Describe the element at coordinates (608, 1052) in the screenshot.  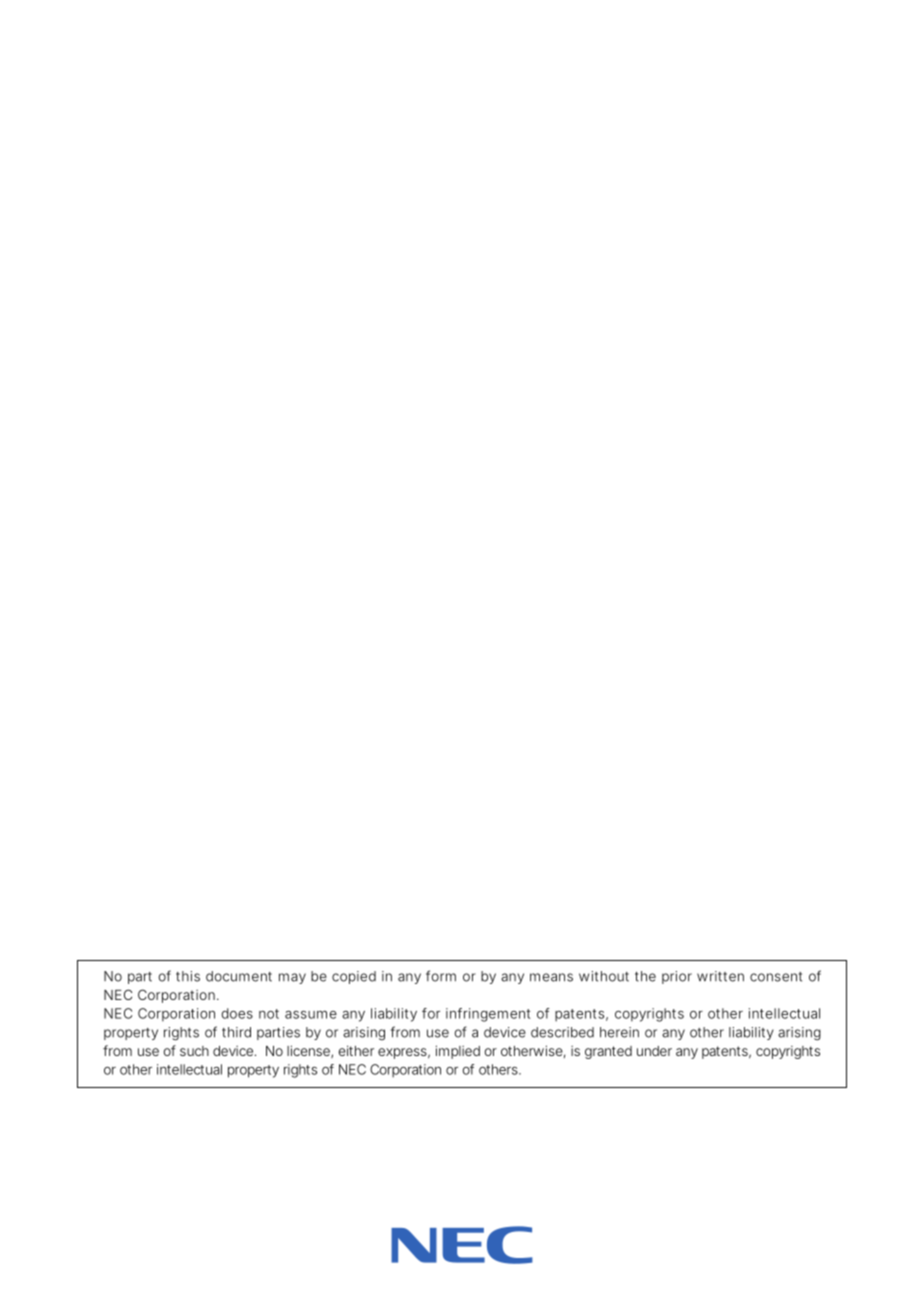
I see `granted` at that location.
